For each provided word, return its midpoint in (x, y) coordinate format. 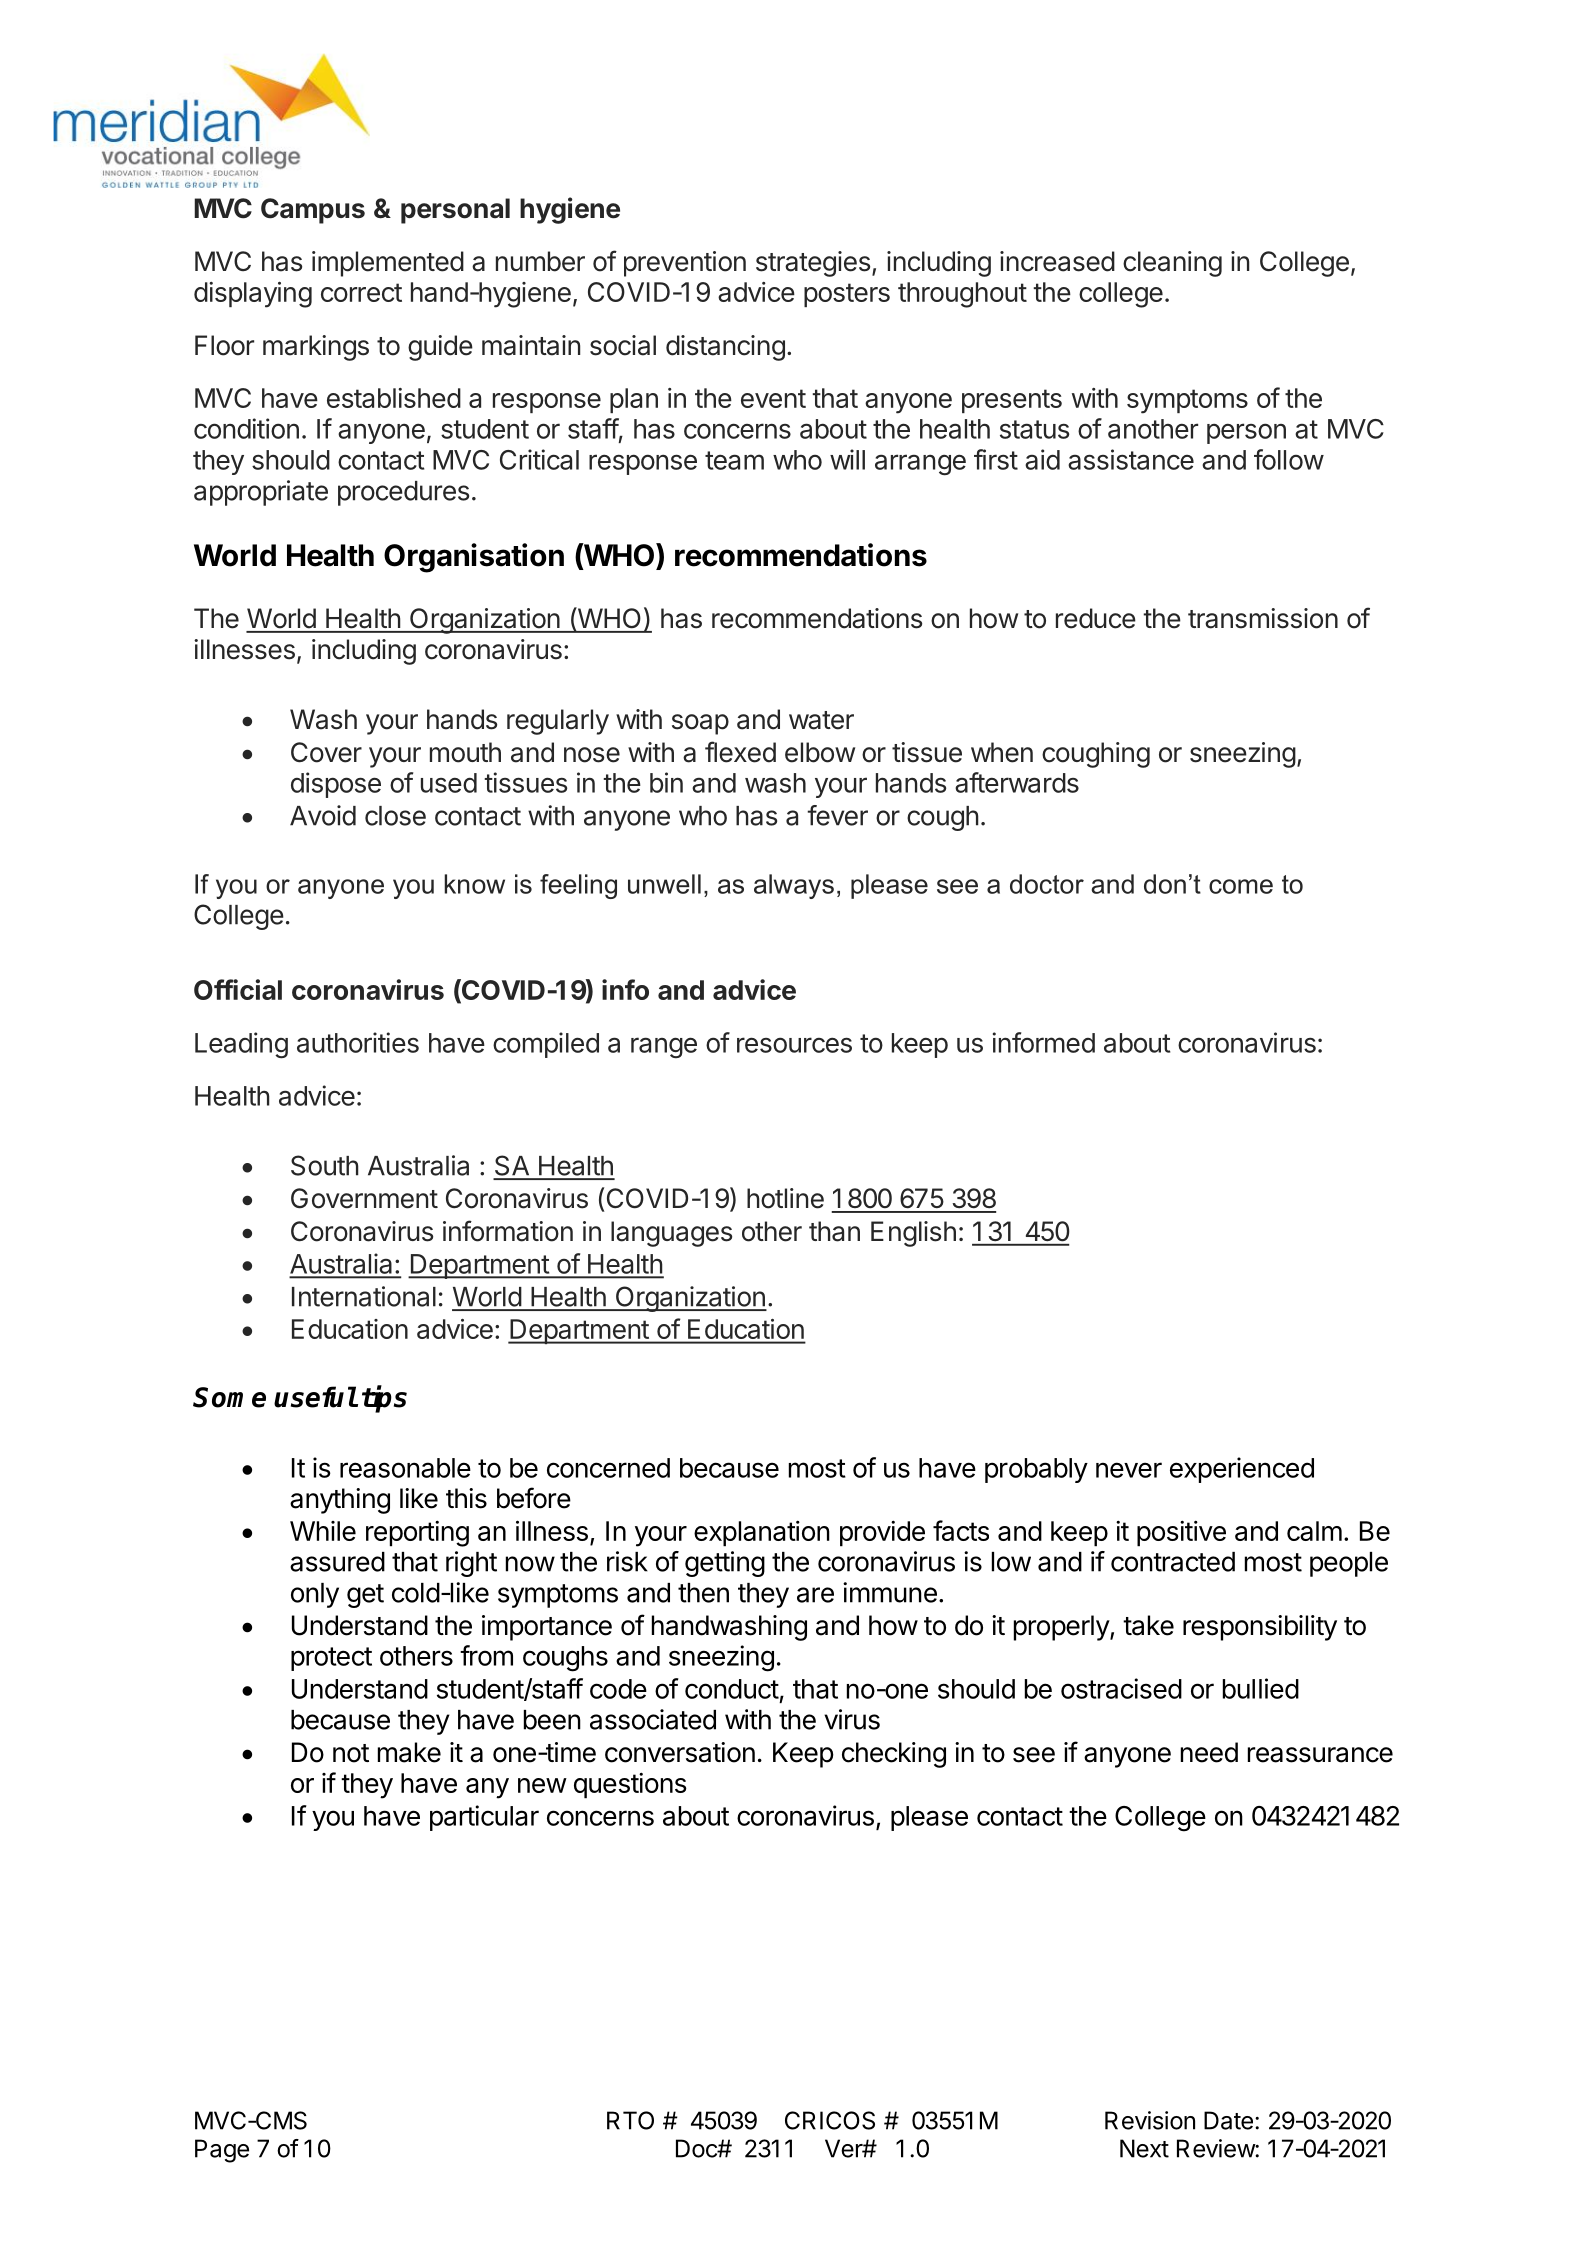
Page (222, 2151)
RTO (630, 2120)
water (821, 720)
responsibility (1260, 1628)
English (913, 1234)
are (815, 1595)
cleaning (1172, 264)
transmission (1263, 618)
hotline (785, 1198)
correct (361, 292)
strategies (813, 264)
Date (1228, 2120)
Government (364, 1198)
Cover (326, 752)
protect (331, 1659)
